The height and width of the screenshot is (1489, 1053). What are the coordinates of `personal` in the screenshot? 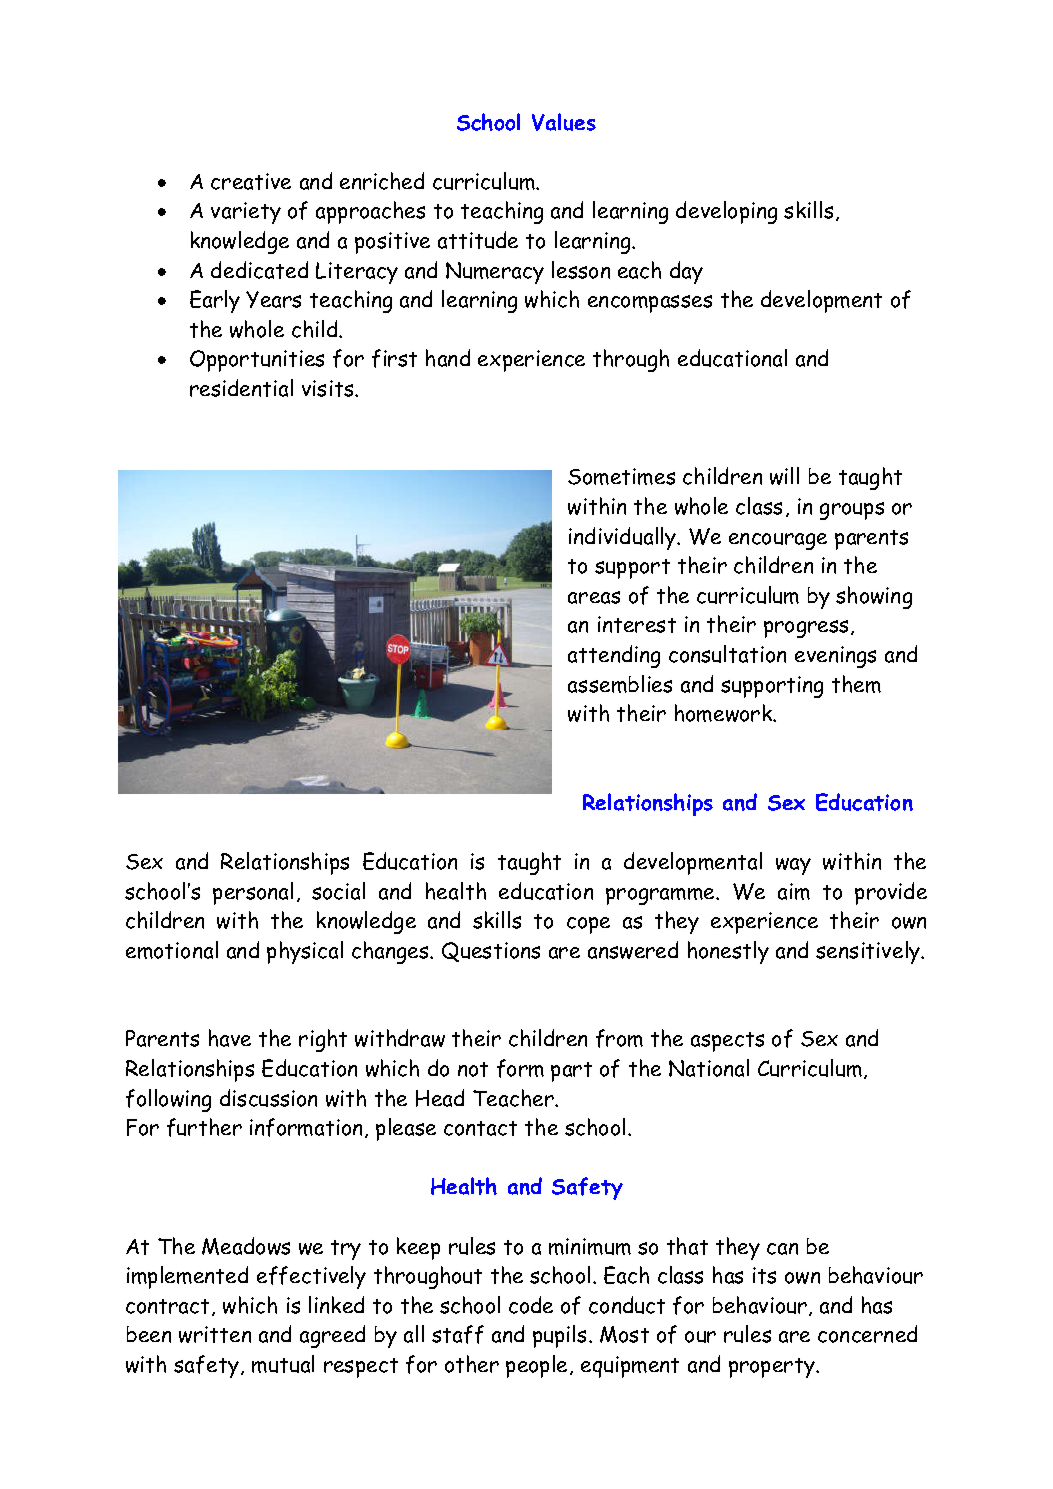 It's located at (253, 893).
